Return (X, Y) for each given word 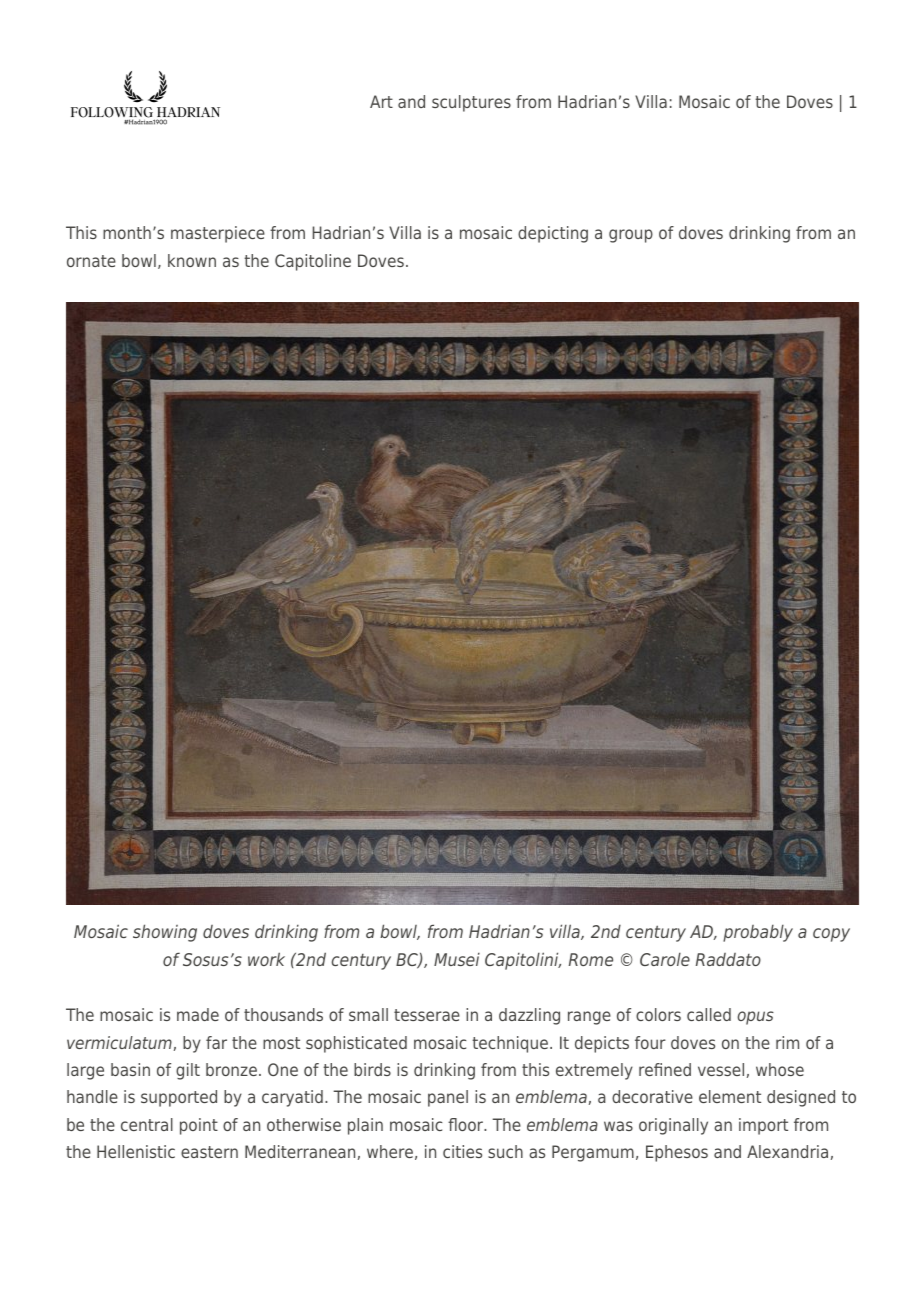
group (631, 236)
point (199, 1126)
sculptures (471, 103)
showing (165, 933)
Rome (591, 959)
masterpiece (218, 234)
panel (448, 1098)
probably (758, 933)
